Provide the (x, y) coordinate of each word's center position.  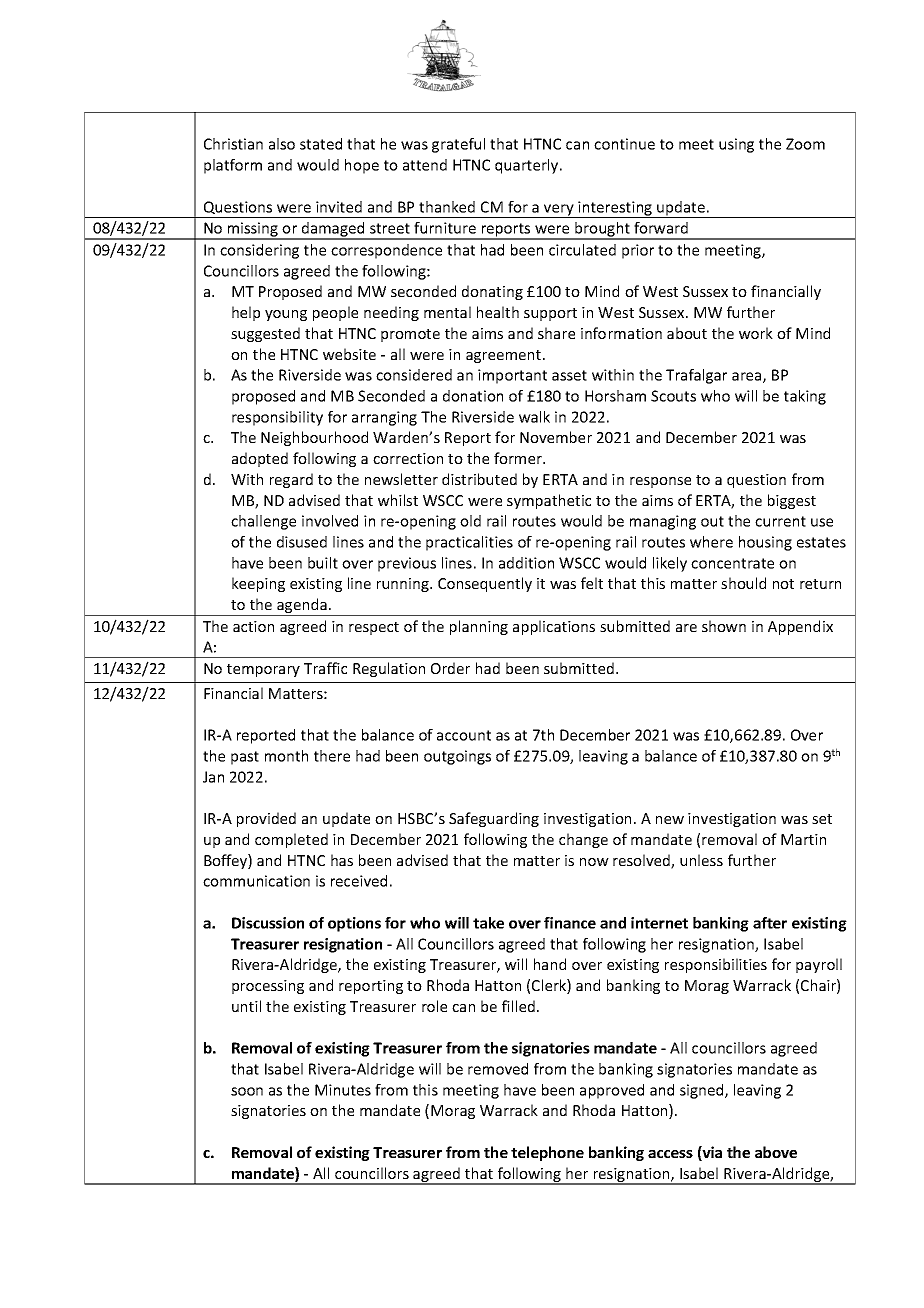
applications (554, 627)
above (776, 1152)
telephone (547, 1153)
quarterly (528, 166)
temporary (263, 670)
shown (724, 626)
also (282, 144)
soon (247, 1091)
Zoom (805, 144)
